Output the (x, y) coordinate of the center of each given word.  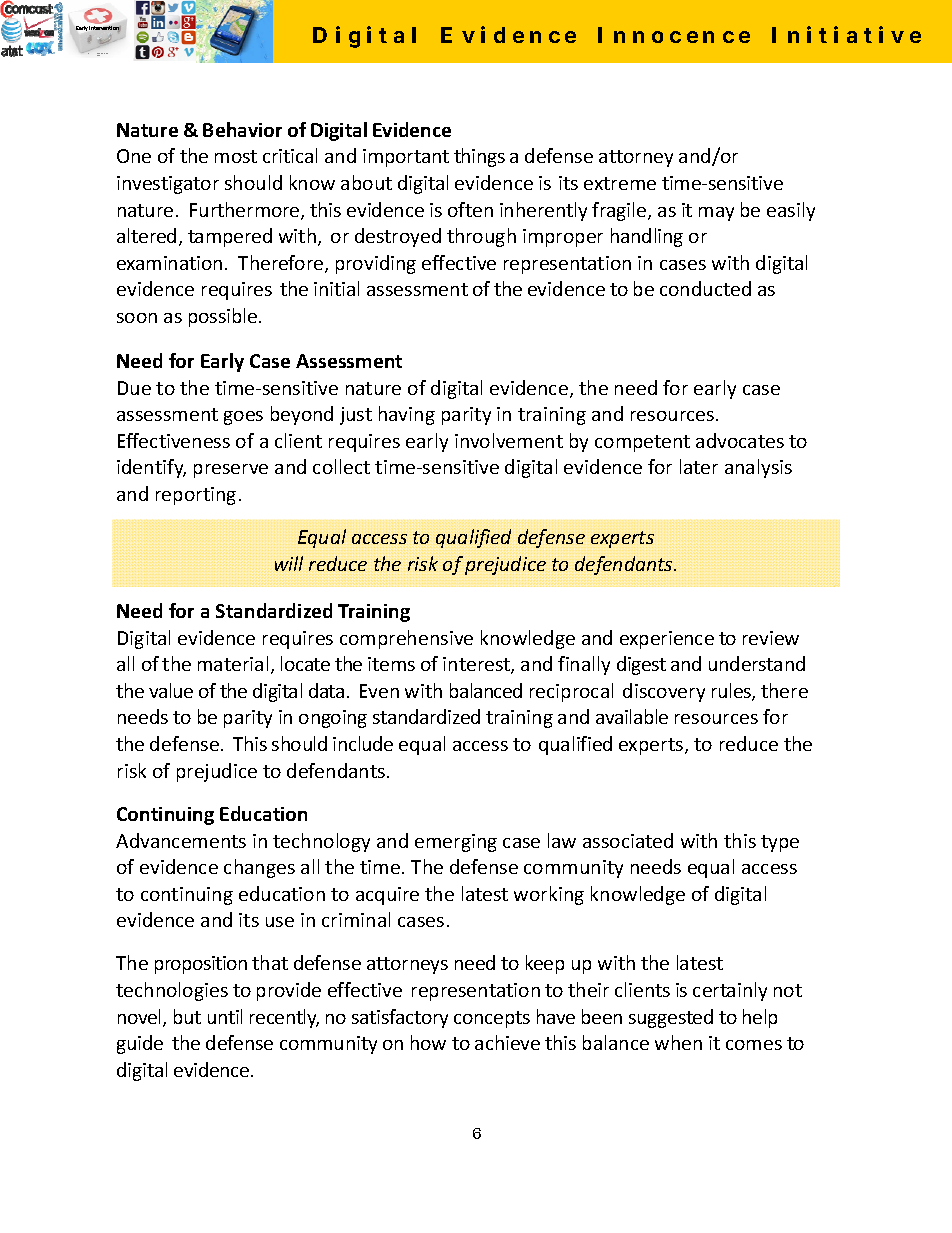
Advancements (181, 840)
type (780, 843)
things (479, 157)
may (716, 214)
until (225, 1016)
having (407, 415)
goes (243, 418)
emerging (456, 843)
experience (667, 640)
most (236, 156)
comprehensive (406, 639)
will (289, 563)
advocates (740, 440)
